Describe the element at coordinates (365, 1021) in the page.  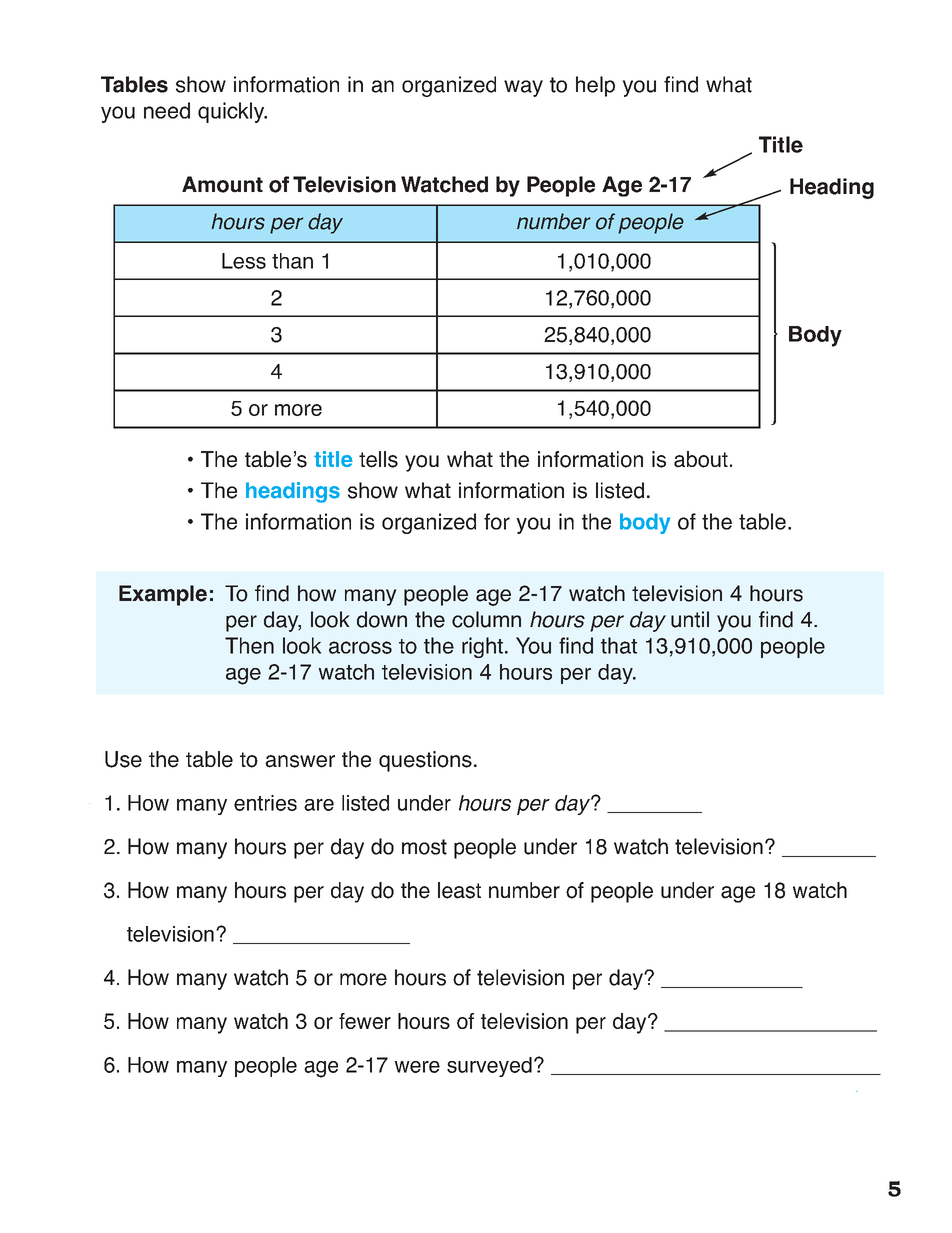
I see `fewer` at that location.
